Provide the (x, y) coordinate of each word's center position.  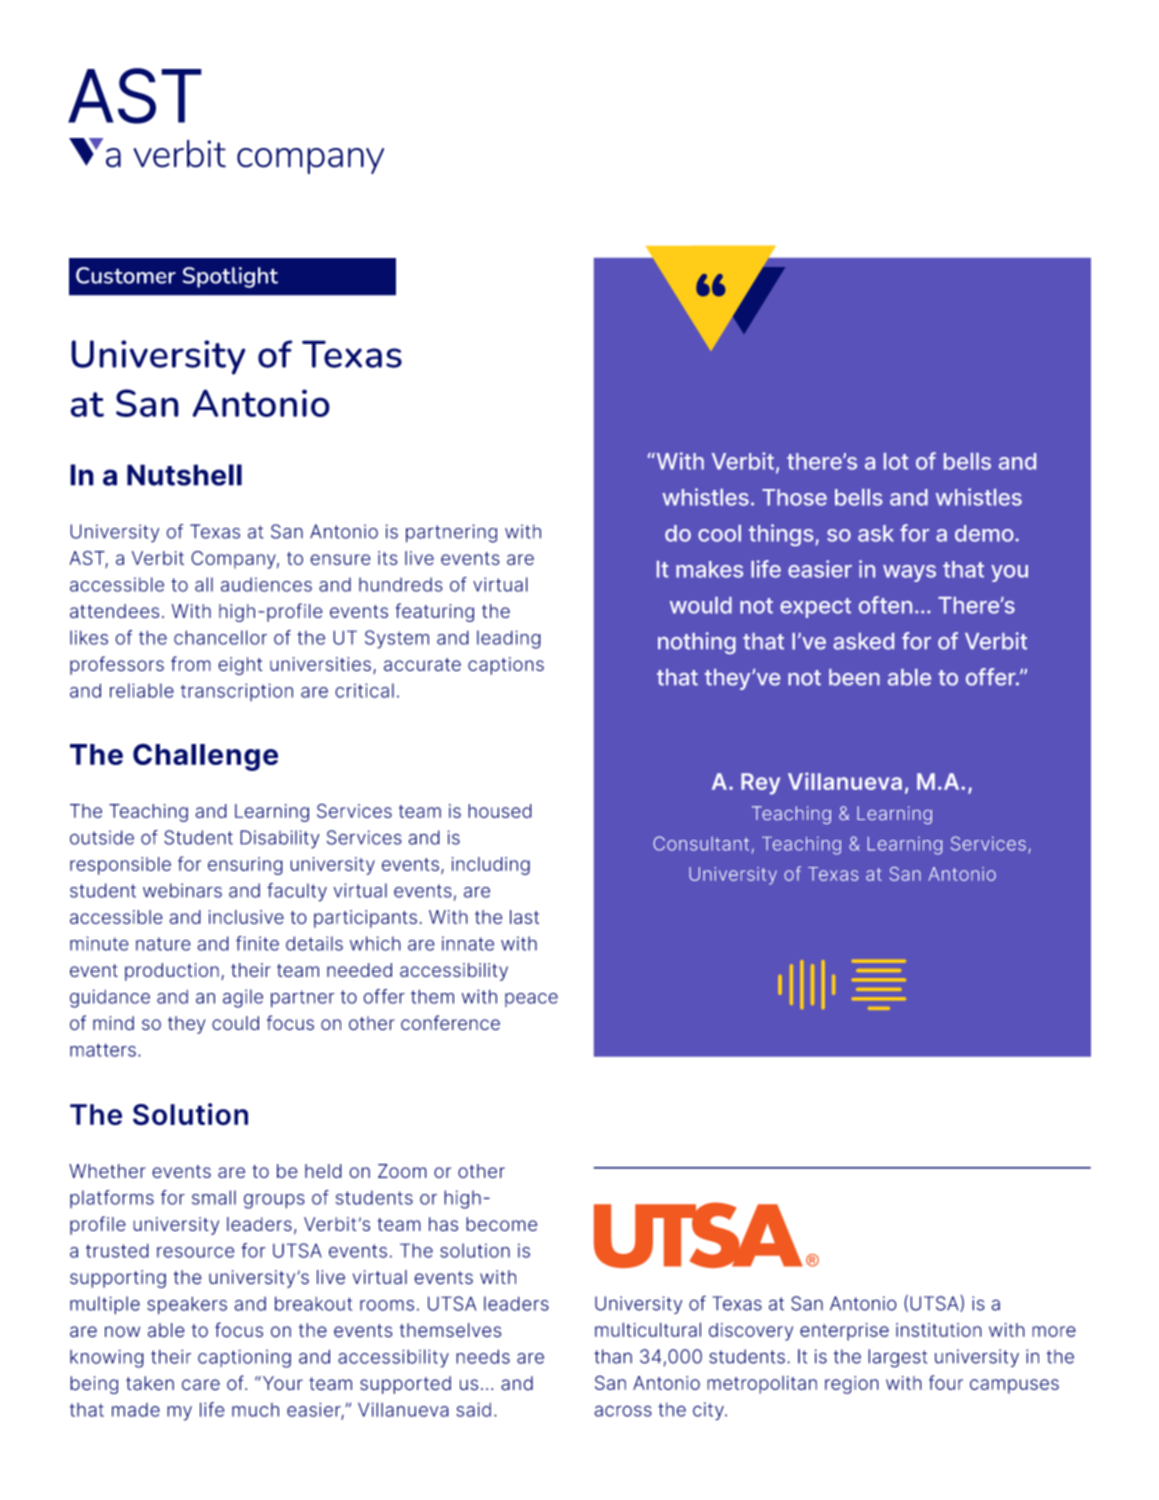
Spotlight (230, 277)
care (201, 1385)
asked (863, 641)
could (235, 1023)
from (191, 663)
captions (506, 666)
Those (794, 497)
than (613, 1356)
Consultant (701, 843)
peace (531, 1000)
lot (896, 461)
